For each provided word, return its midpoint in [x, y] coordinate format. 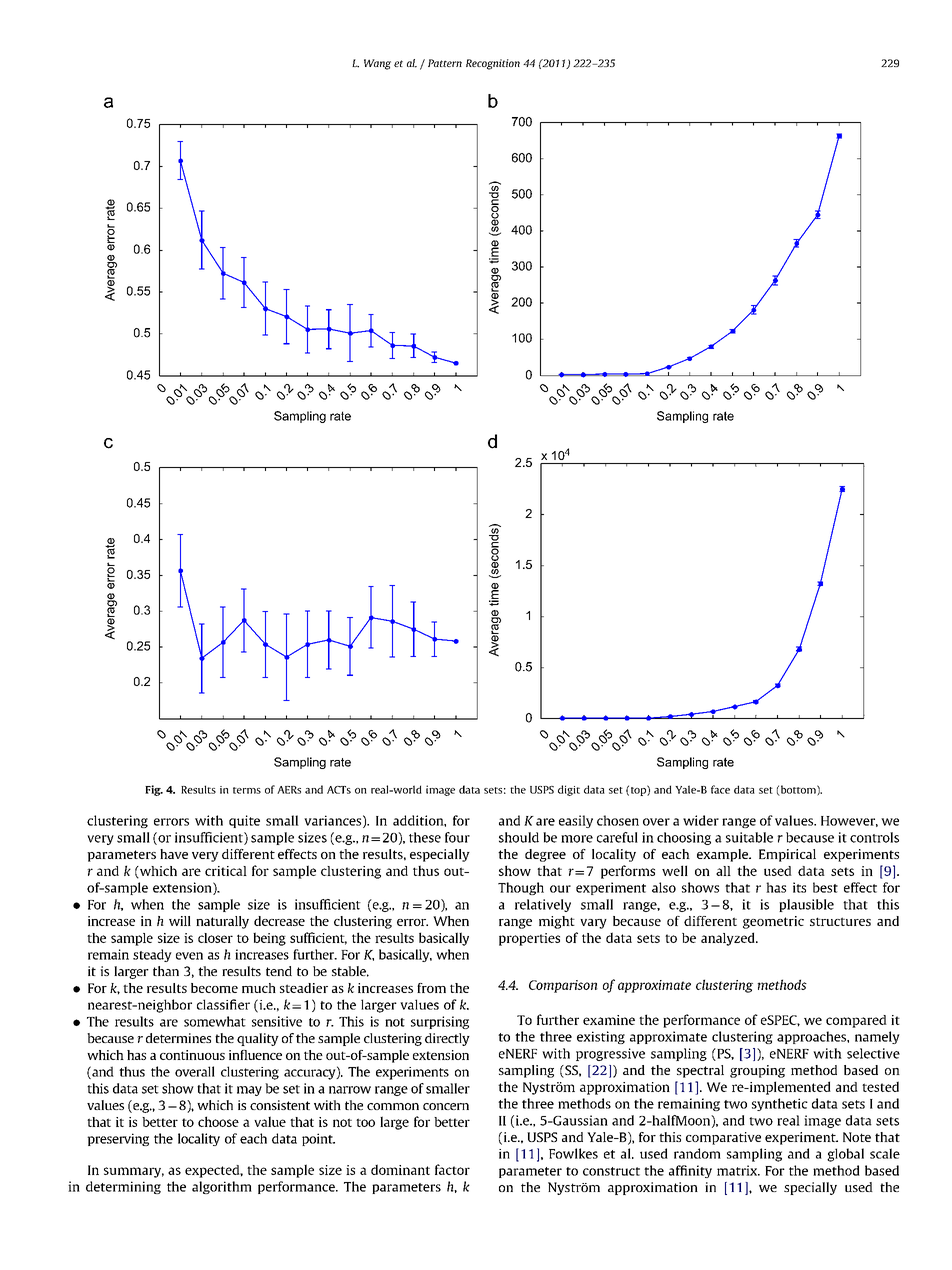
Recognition [493, 64]
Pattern [445, 63]
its [799, 887]
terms [247, 790]
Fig [154, 790]
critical [226, 871]
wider [701, 820]
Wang [377, 64]
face [720, 789]
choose [218, 1121]
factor [452, 1169]
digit [569, 790]
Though [521, 888]
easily [576, 821]
